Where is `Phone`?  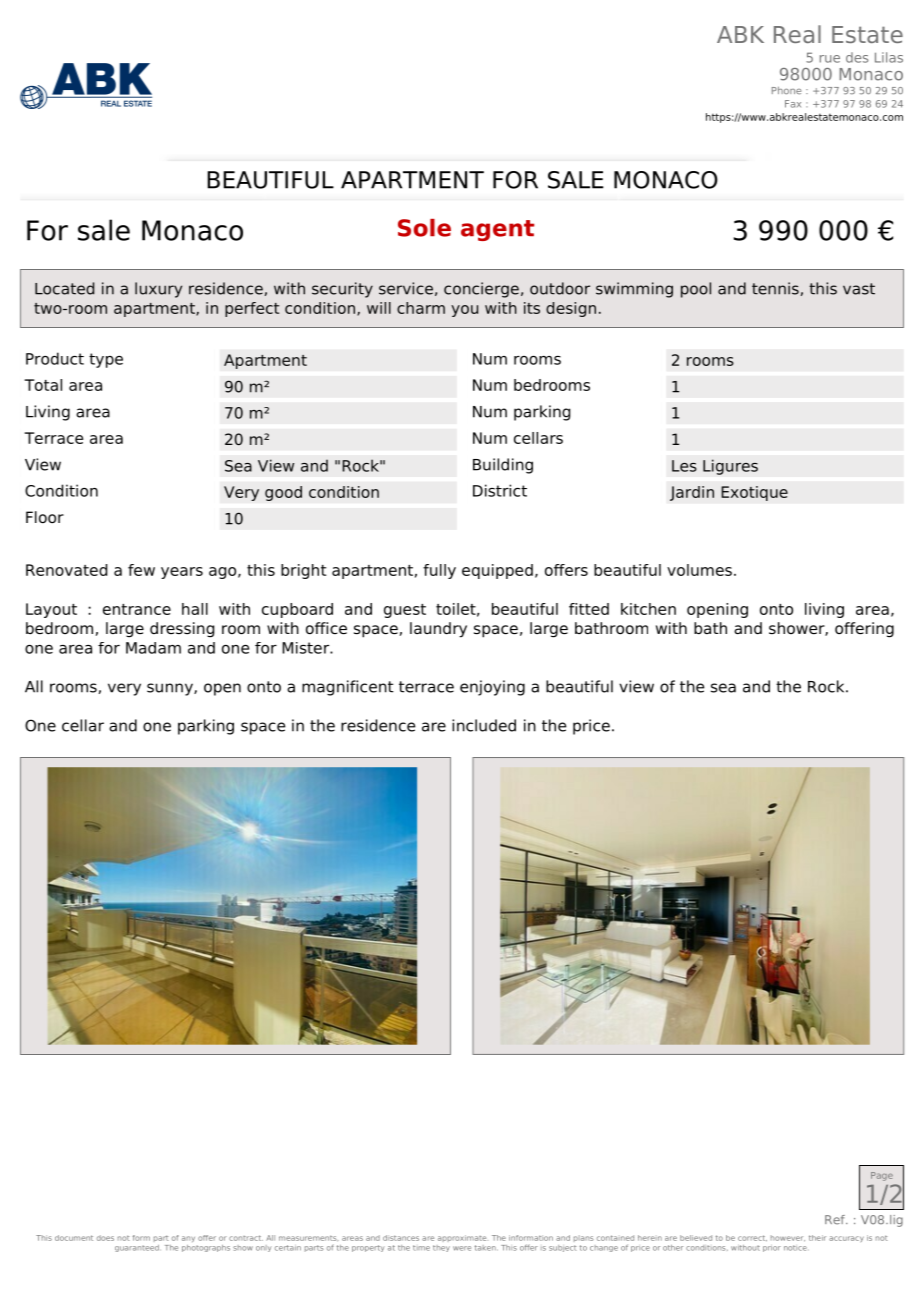 Phone is located at coordinates (786, 90).
